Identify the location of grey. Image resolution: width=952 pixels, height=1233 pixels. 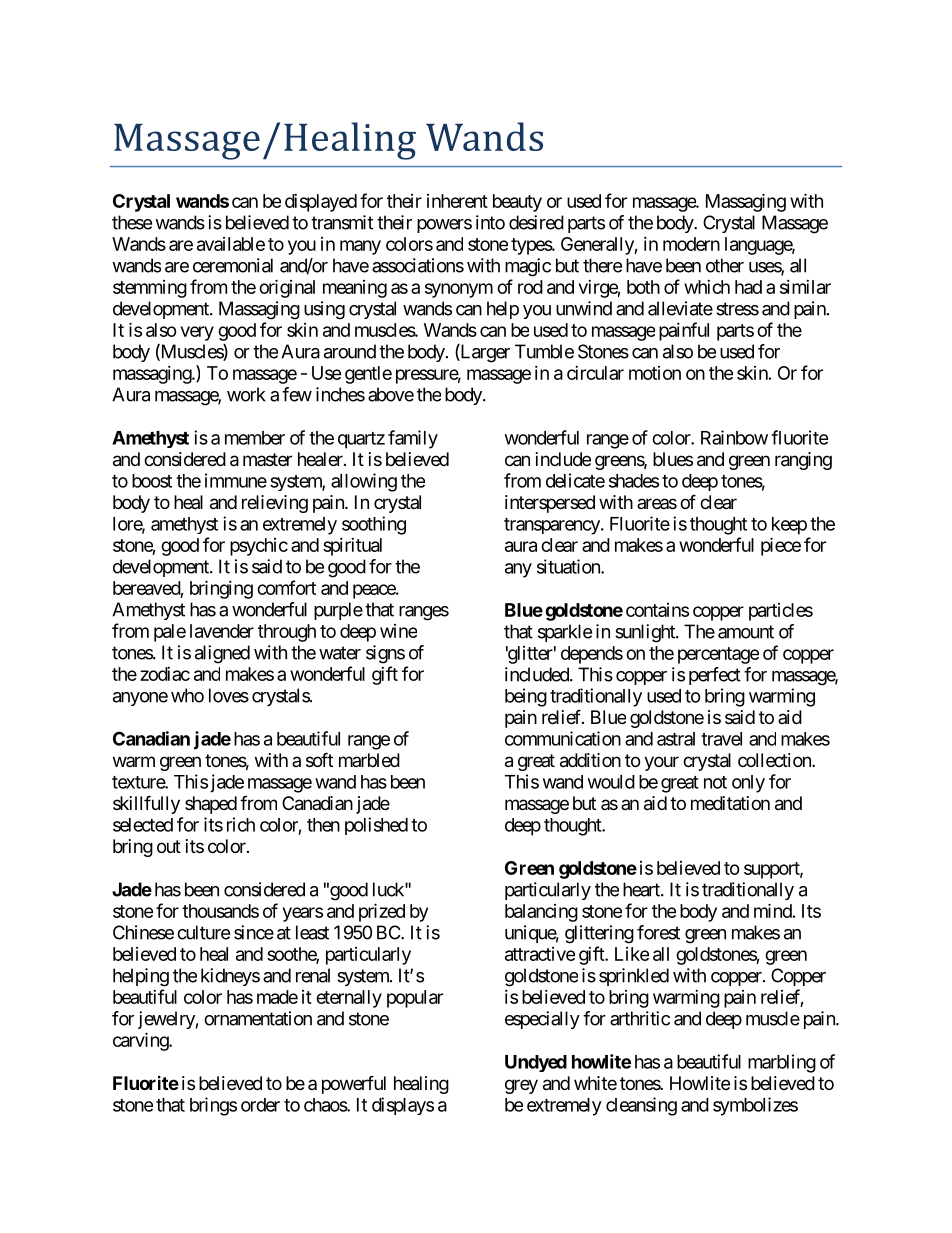
(521, 1086).
